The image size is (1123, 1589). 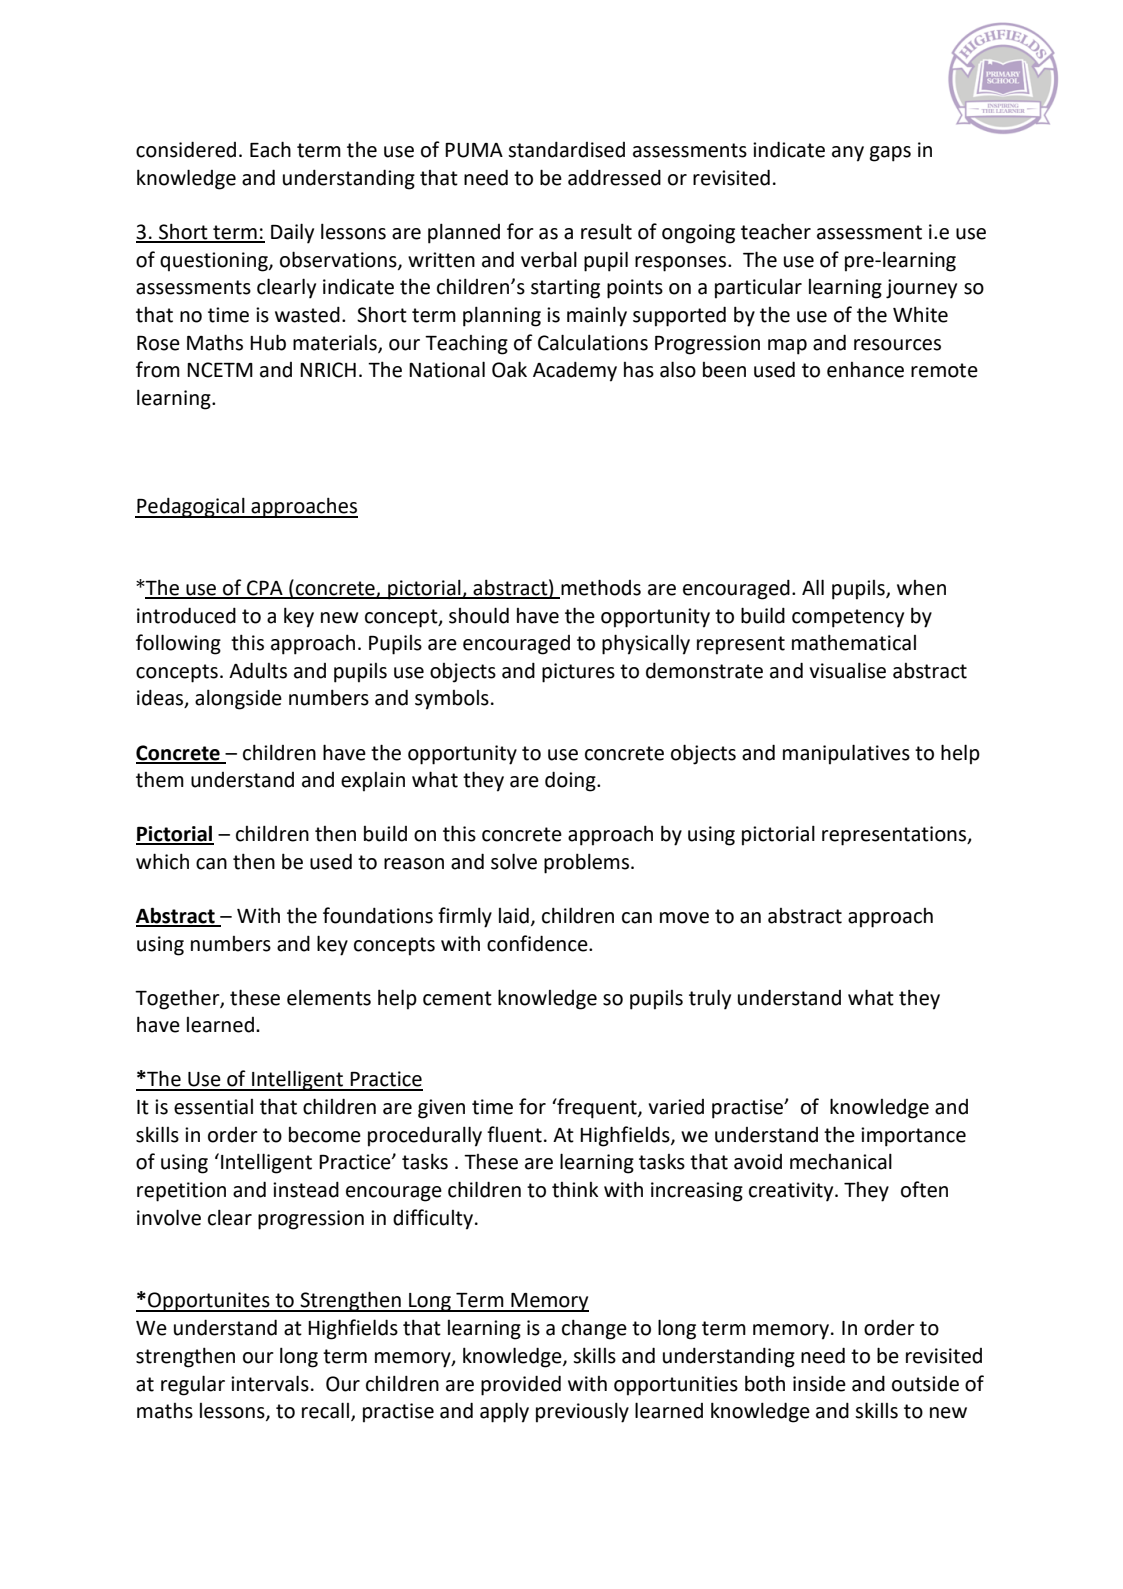 I want to click on intervals, so click(x=270, y=1383).
